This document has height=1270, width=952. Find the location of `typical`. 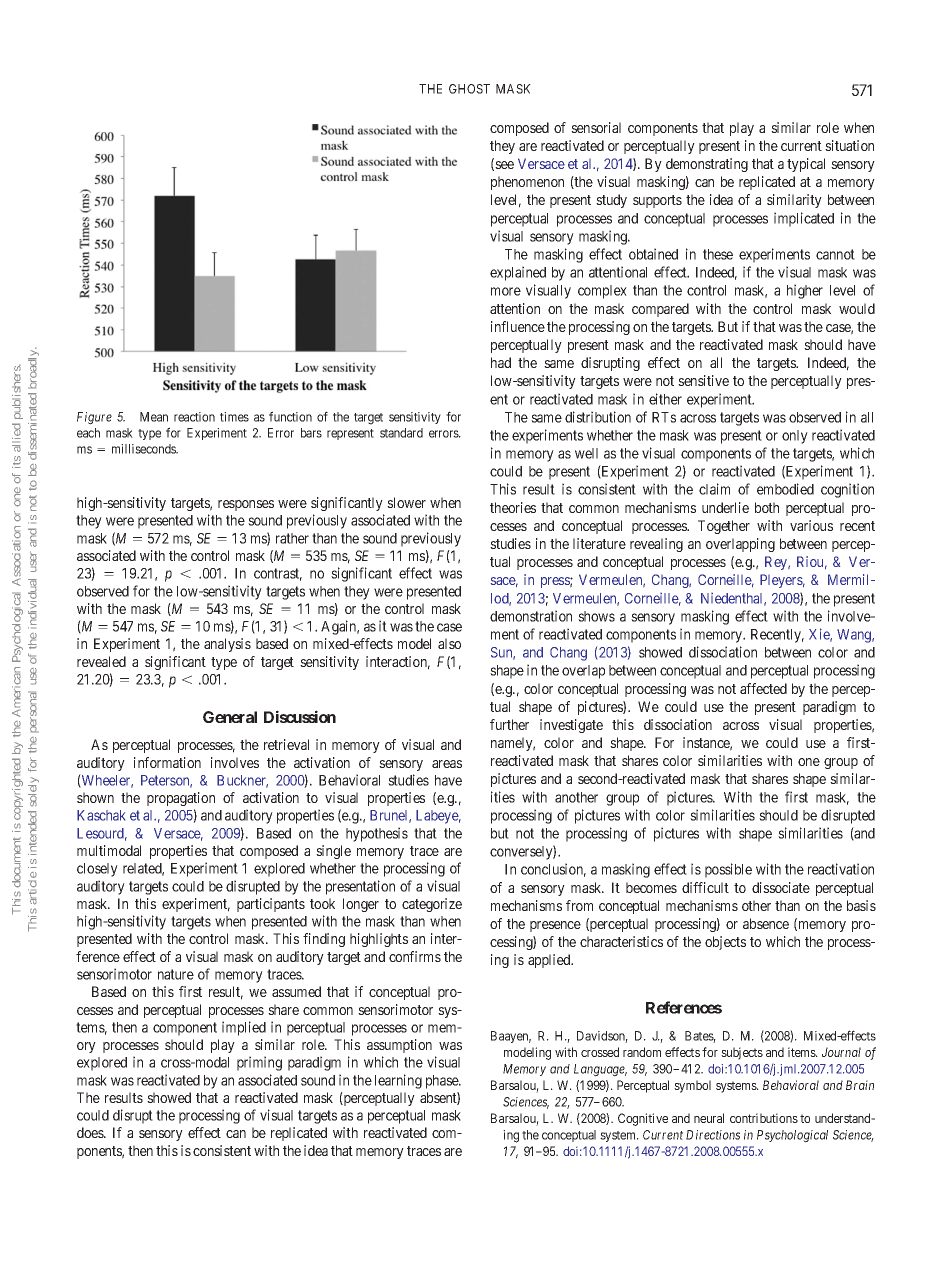

typical is located at coordinates (806, 165).
